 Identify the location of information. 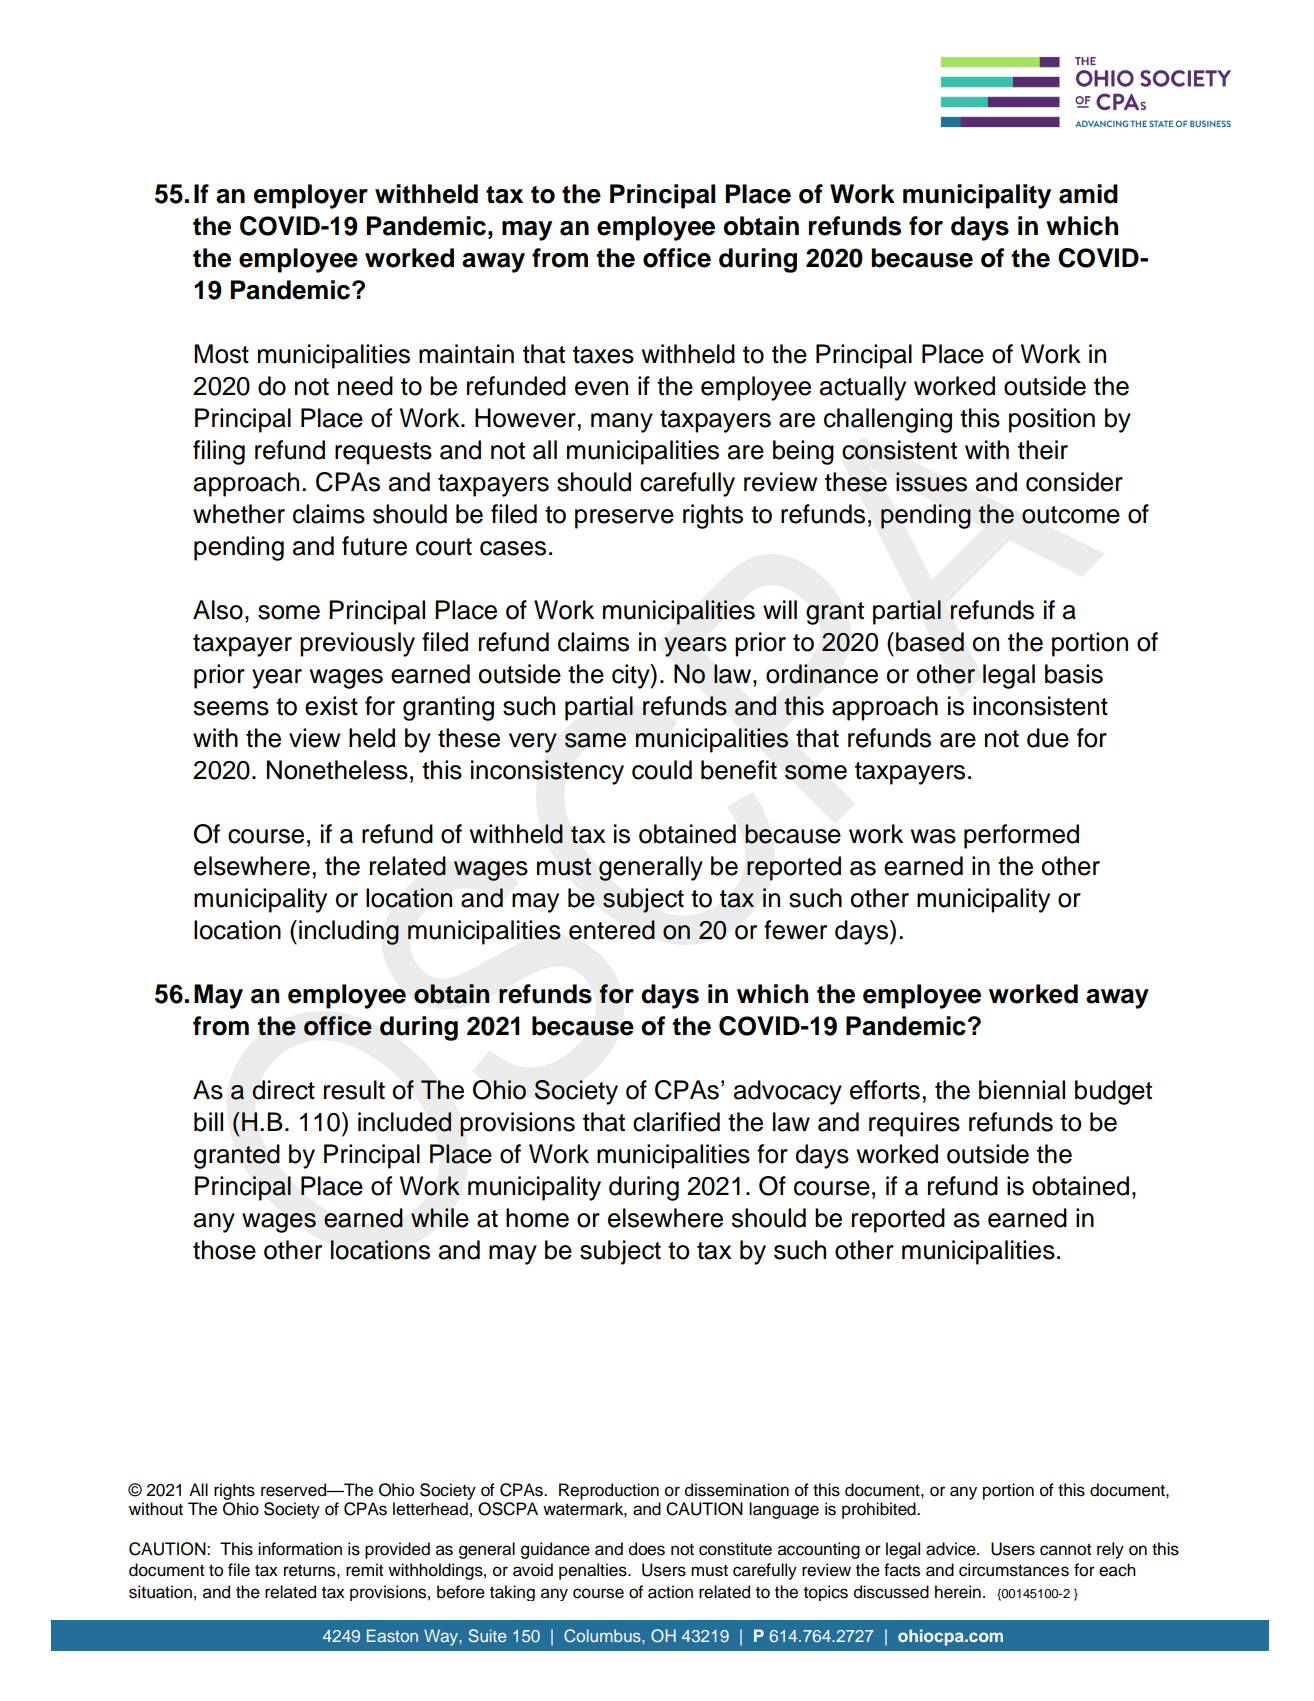
(300, 1549).
